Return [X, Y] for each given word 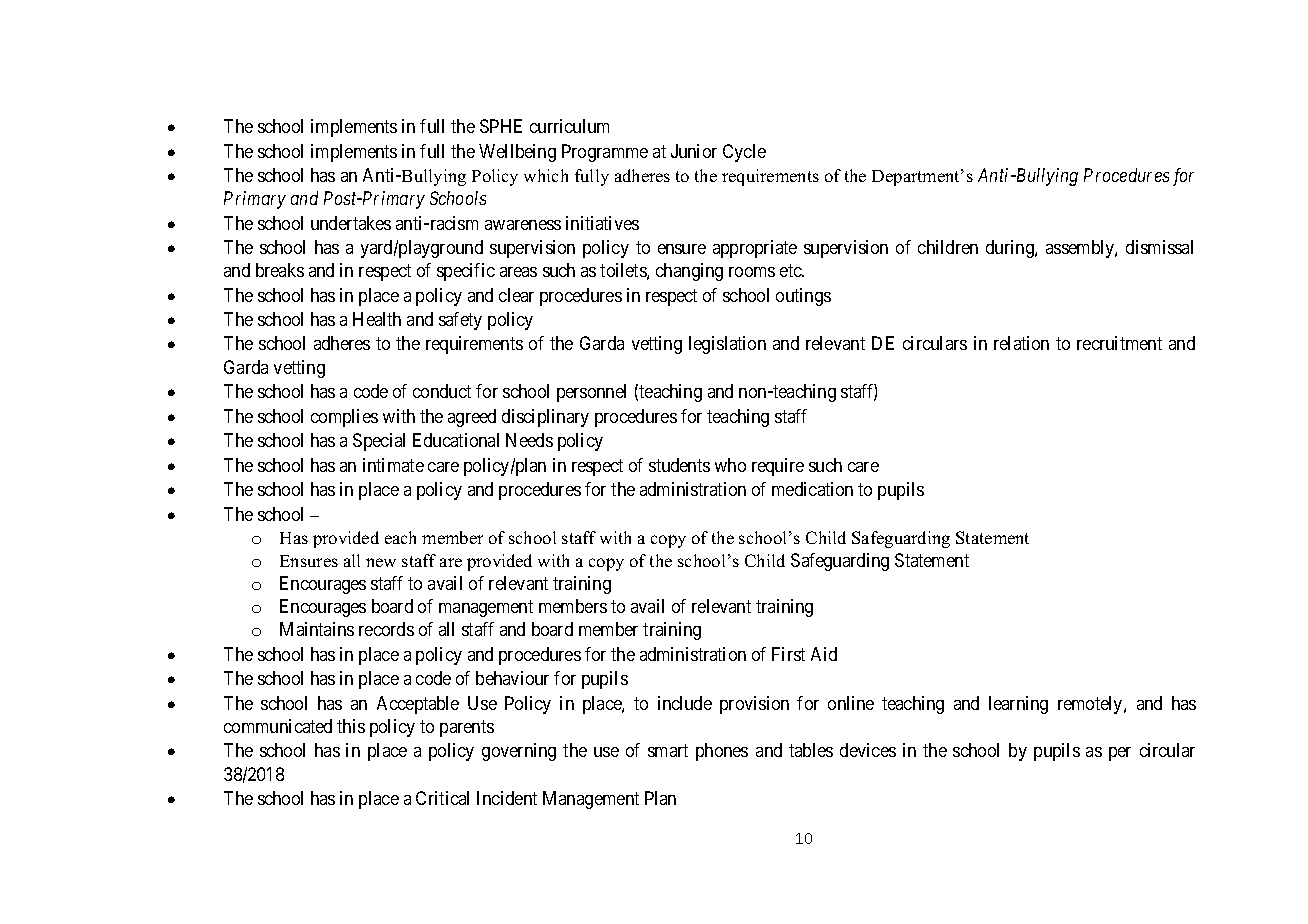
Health [377, 319]
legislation [727, 345]
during [1011, 249]
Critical [442, 798]
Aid [824, 654]
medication [812, 489]
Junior [694, 151]
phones [722, 752]
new [381, 562]
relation [1021, 343]
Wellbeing [517, 153]
